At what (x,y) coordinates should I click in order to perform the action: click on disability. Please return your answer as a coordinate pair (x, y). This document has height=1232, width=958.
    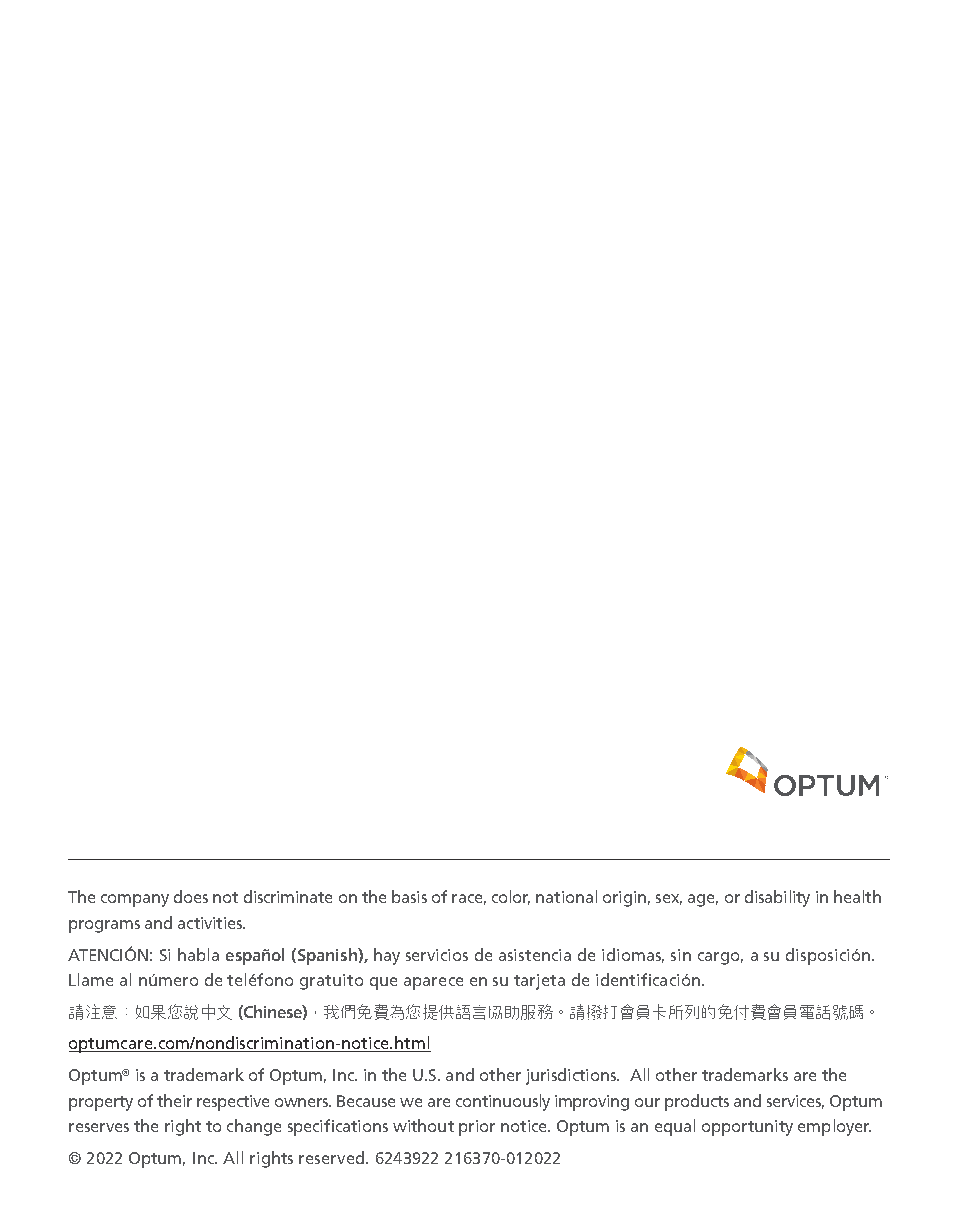
    Looking at the image, I should click on (777, 898).
